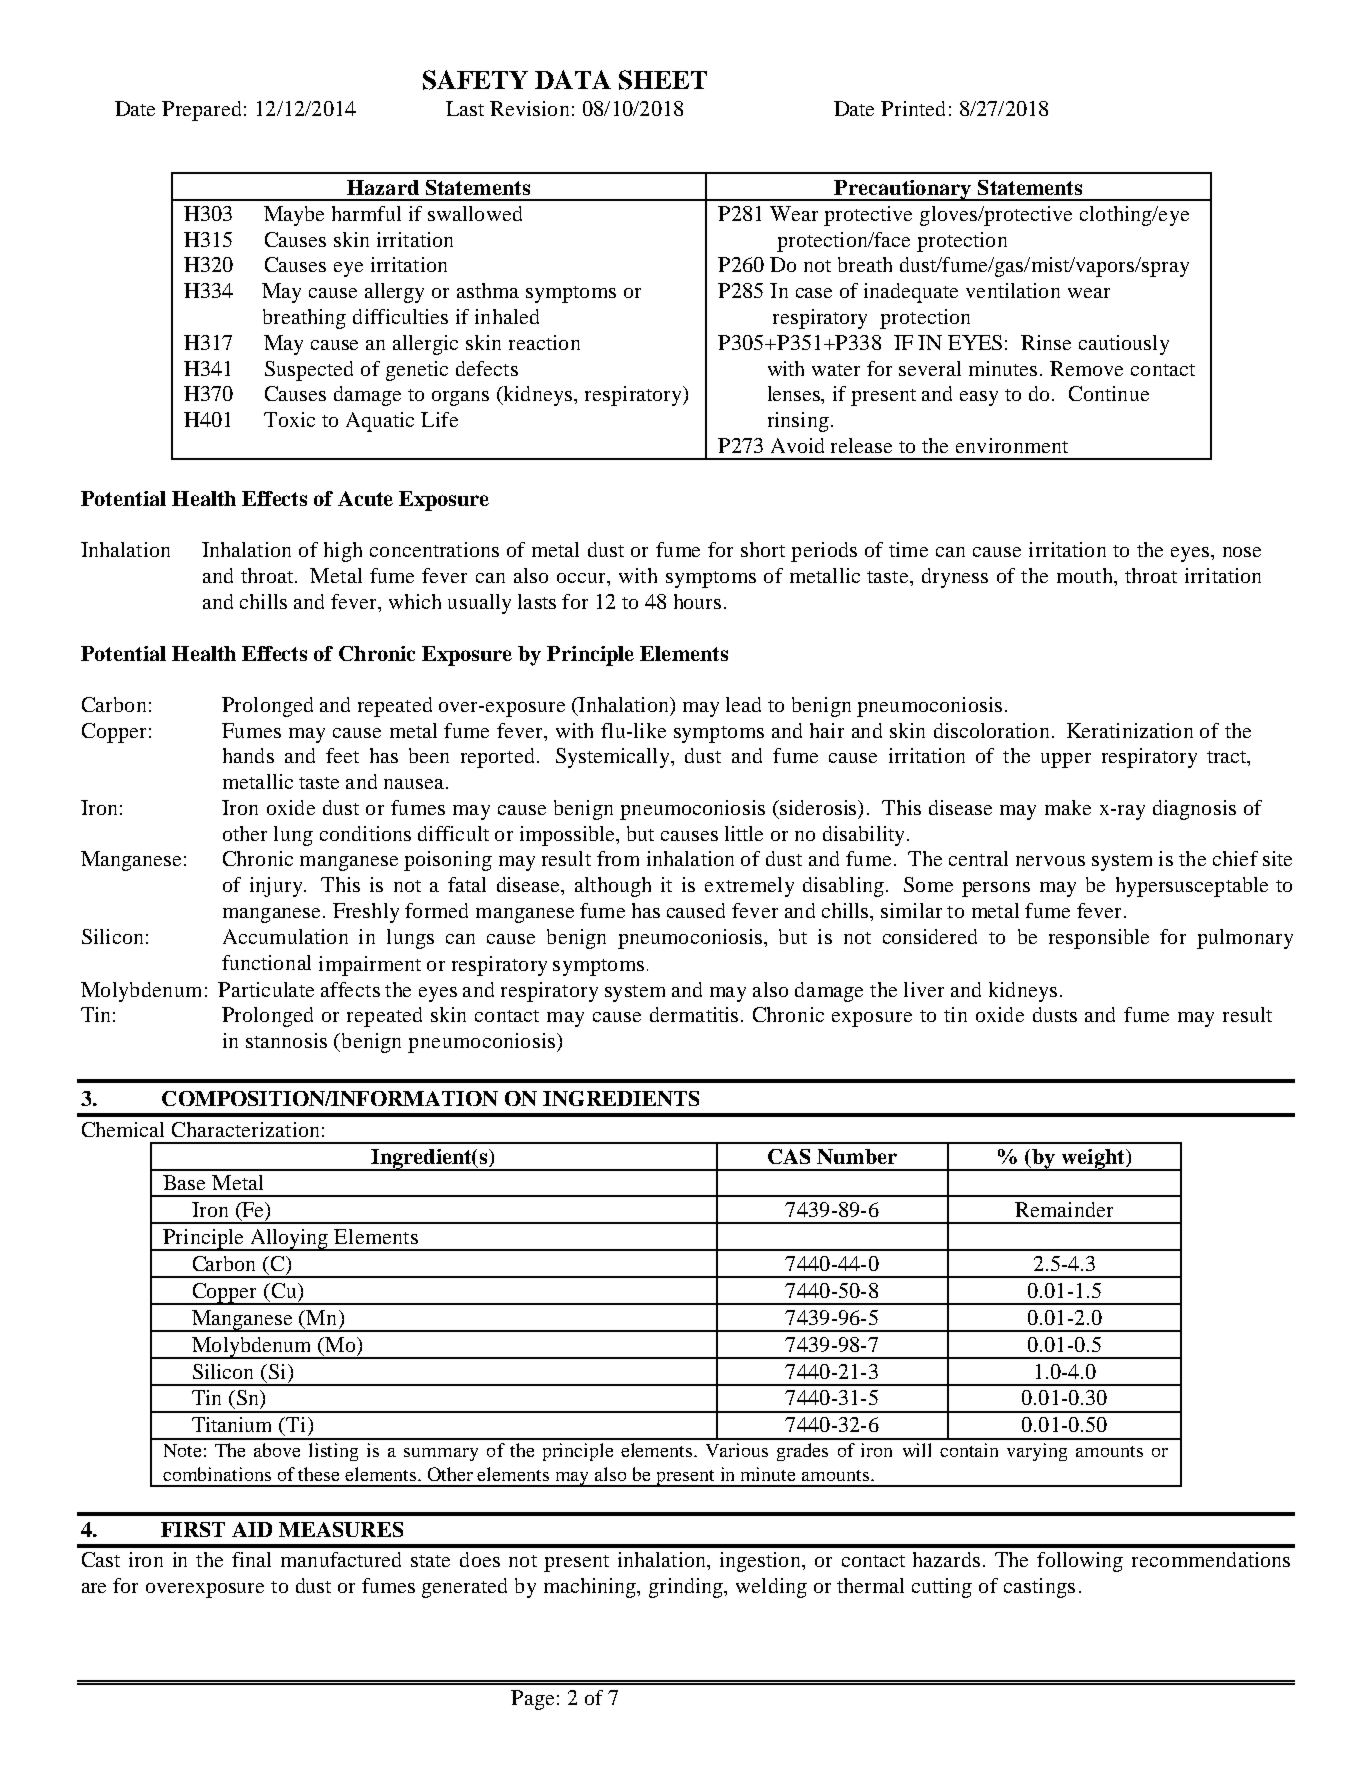  What do you see at coordinates (663, 80) in the page?
I see `SHEET` at bounding box center [663, 80].
